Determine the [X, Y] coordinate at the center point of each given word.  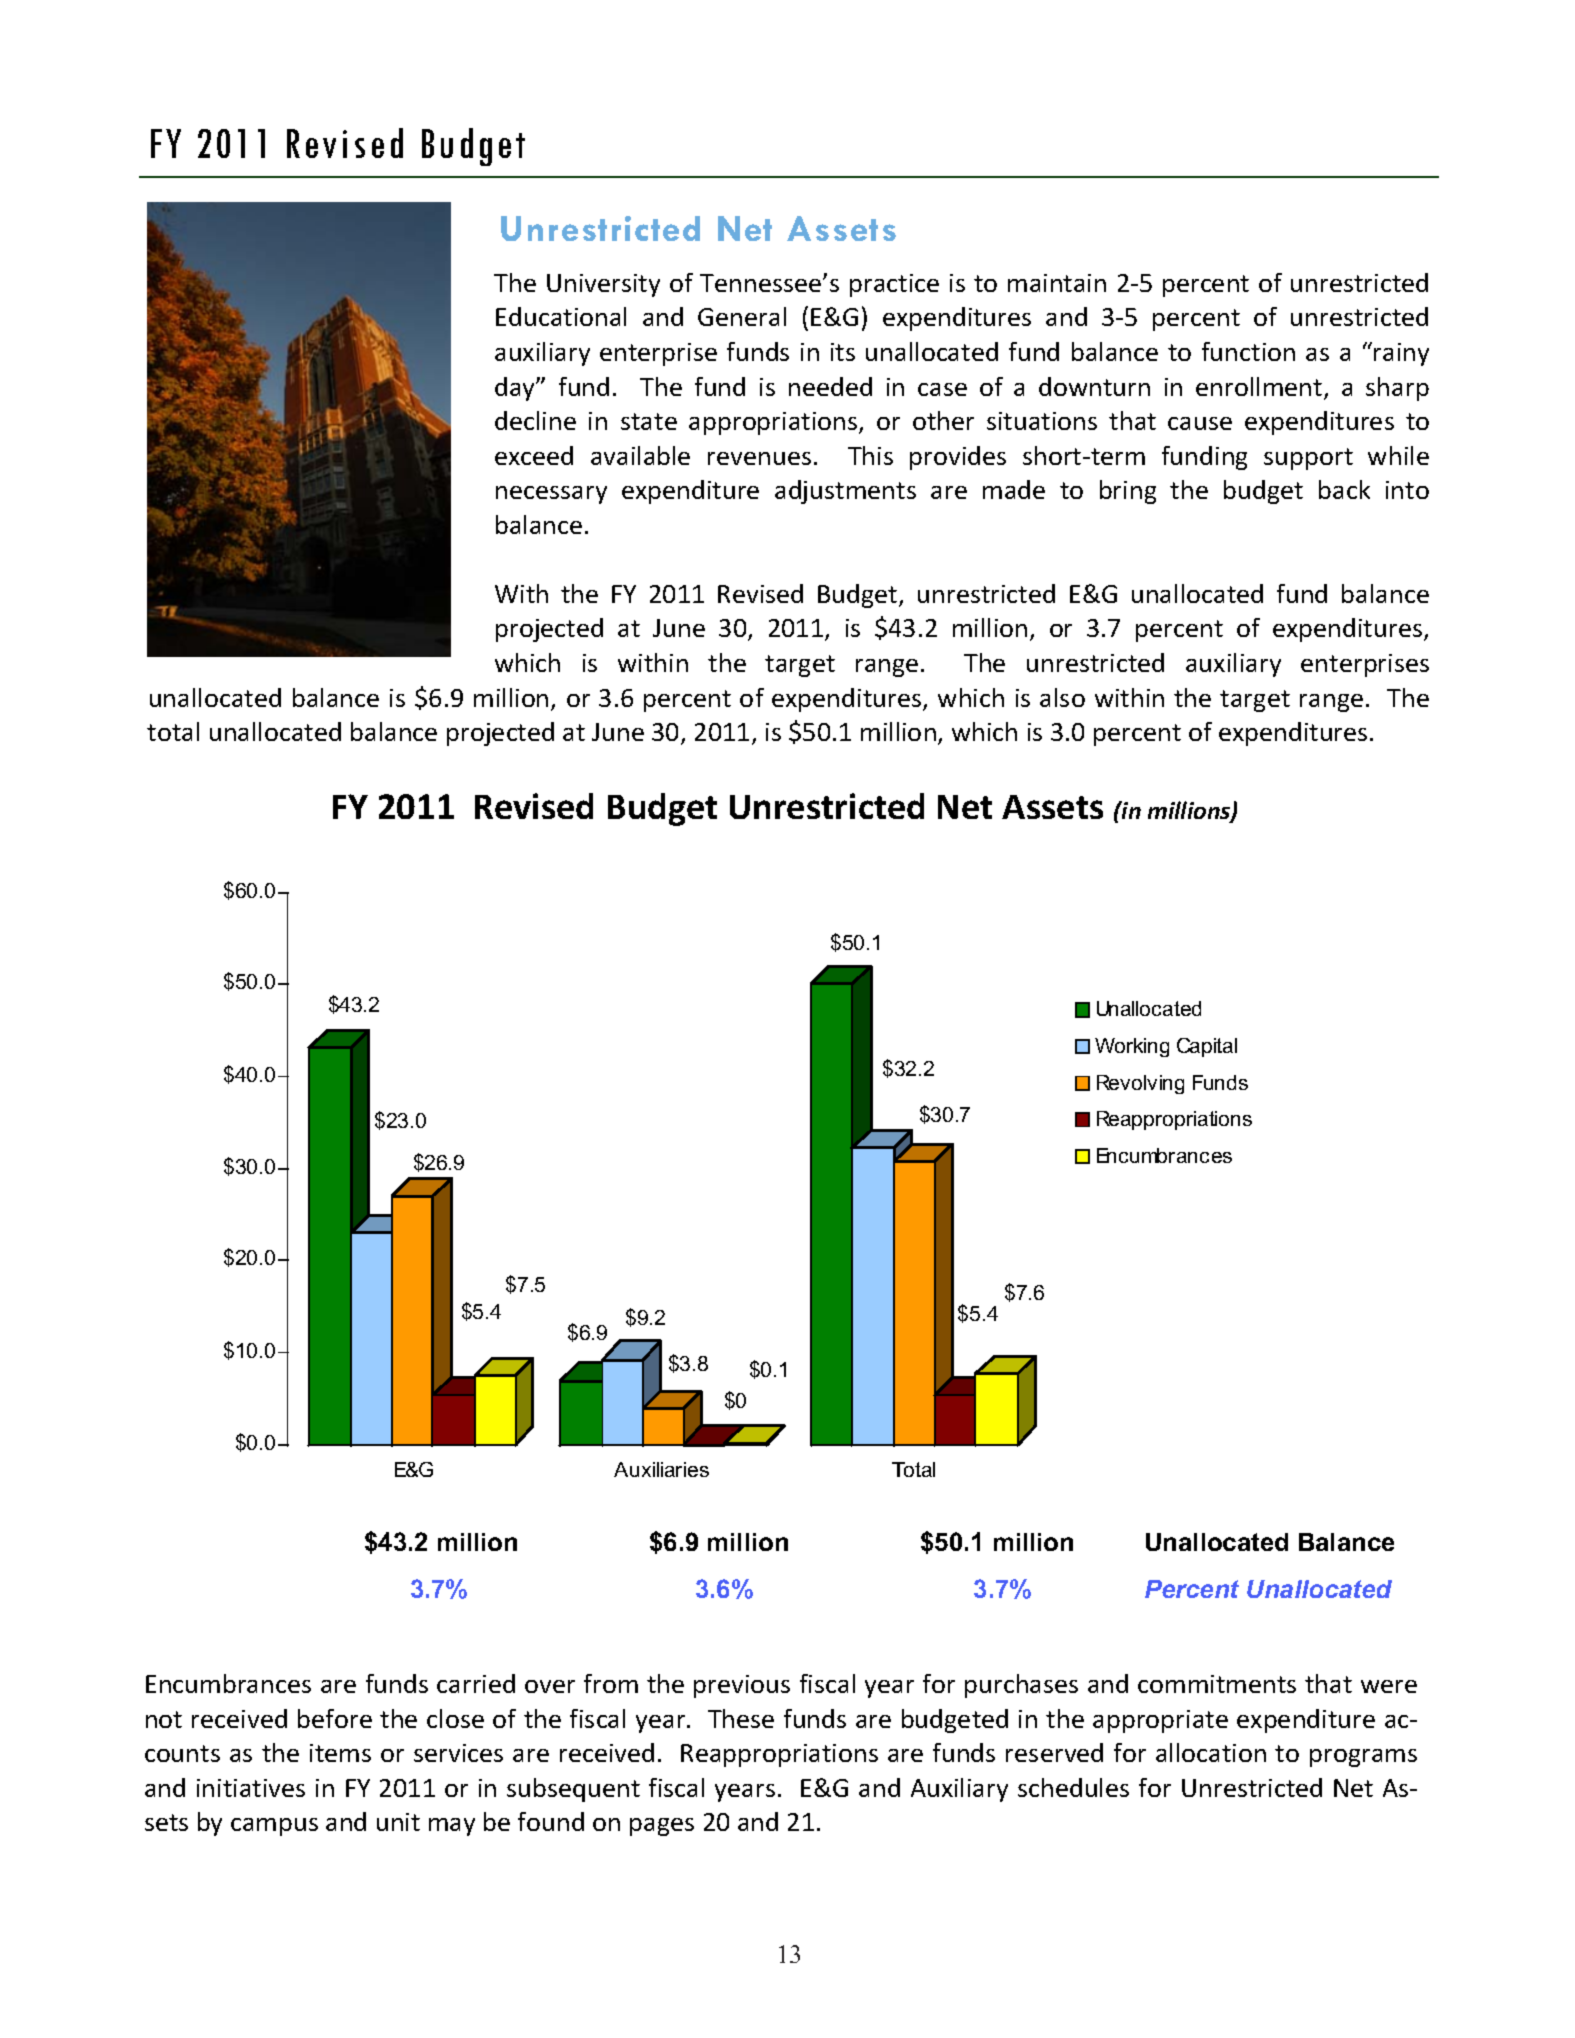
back [1344, 489]
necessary [551, 495]
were [1389, 1686]
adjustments [845, 492]
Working [1132, 1047]
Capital [1207, 1047]
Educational [561, 316]
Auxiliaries [661, 1469]
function [1248, 351]
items [340, 1753]
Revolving [1140, 1084]
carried [476, 1683]
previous [742, 1686]
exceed [534, 455]
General [742, 316]
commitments [1217, 1684]
